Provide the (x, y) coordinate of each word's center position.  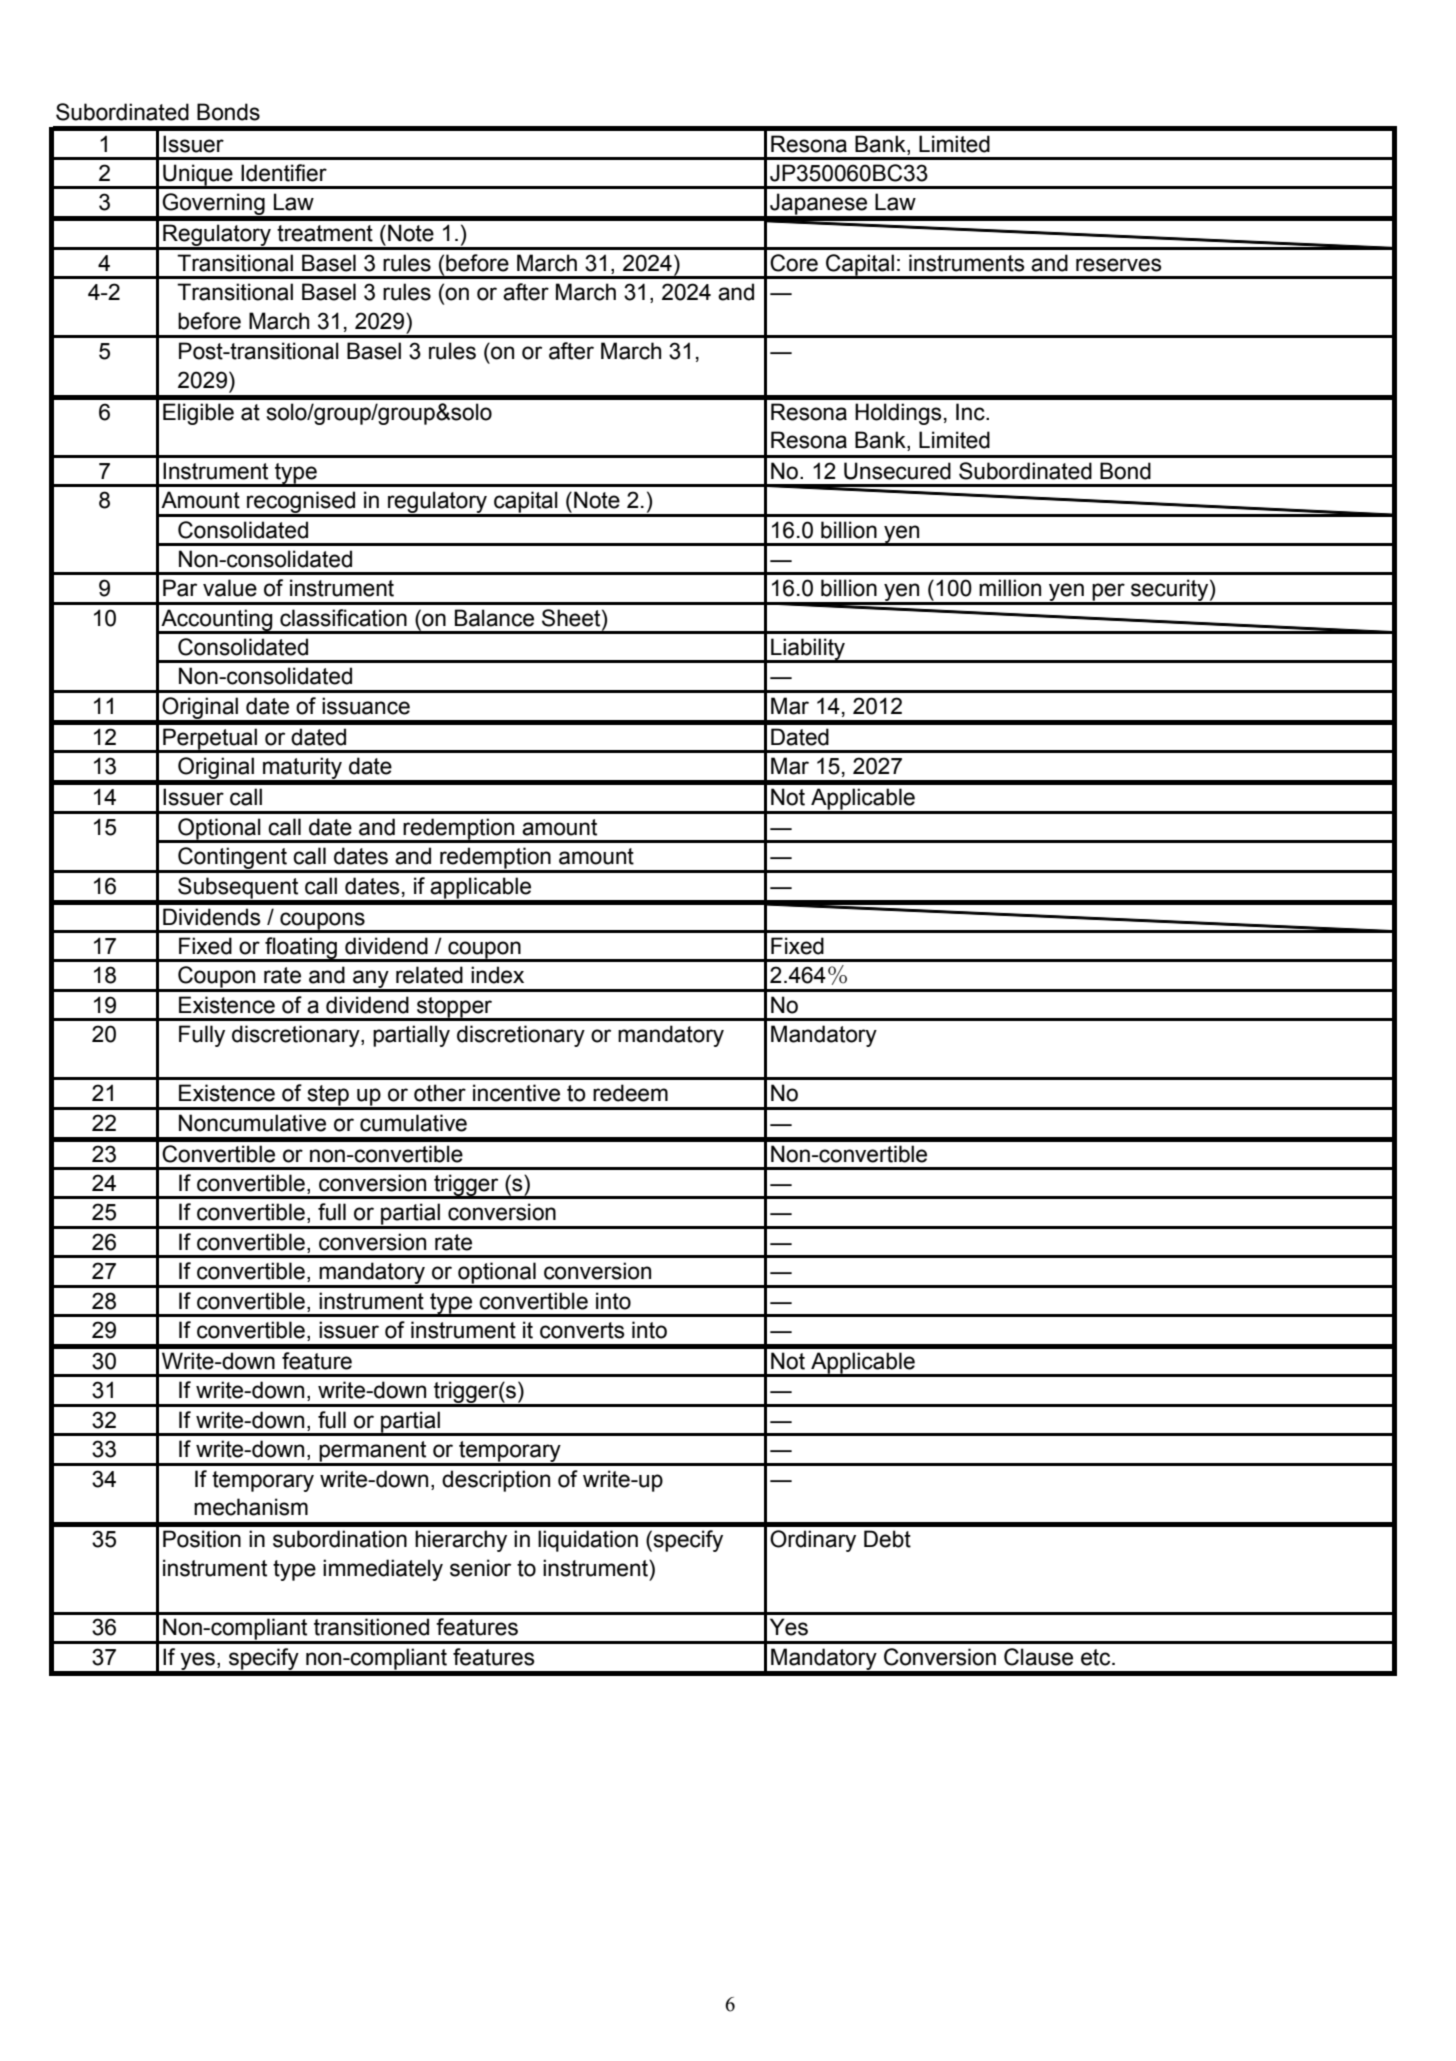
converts (582, 1330)
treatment (325, 233)
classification (343, 618)
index (497, 975)
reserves (1119, 265)
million (1010, 588)
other (440, 1093)
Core (794, 263)
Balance (494, 618)
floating (301, 949)
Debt (887, 1539)
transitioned (371, 1627)
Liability (808, 650)
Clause (1038, 1657)
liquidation (588, 1541)
